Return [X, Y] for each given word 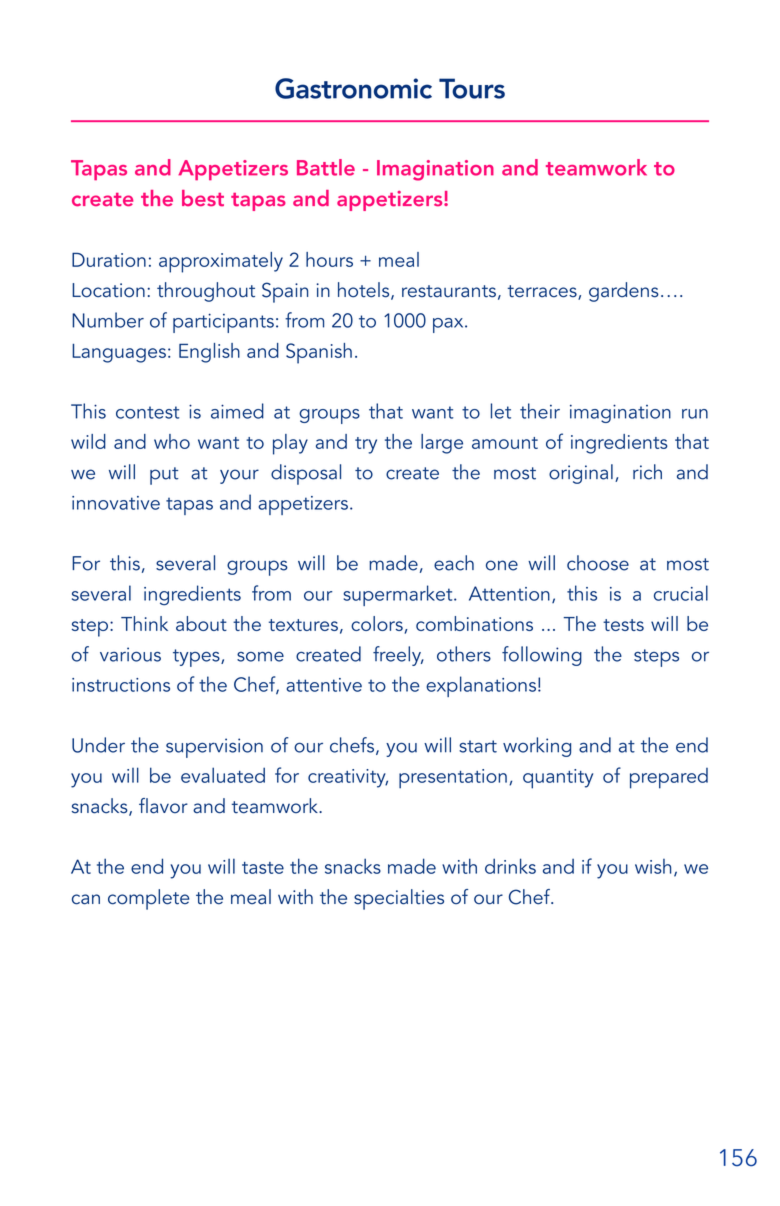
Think [144, 623]
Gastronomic [353, 88]
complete [149, 899]
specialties [399, 899]
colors [378, 625]
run [695, 414]
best [203, 198]
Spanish [319, 353]
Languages [119, 353]
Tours [472, 88]
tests [623, 625]
